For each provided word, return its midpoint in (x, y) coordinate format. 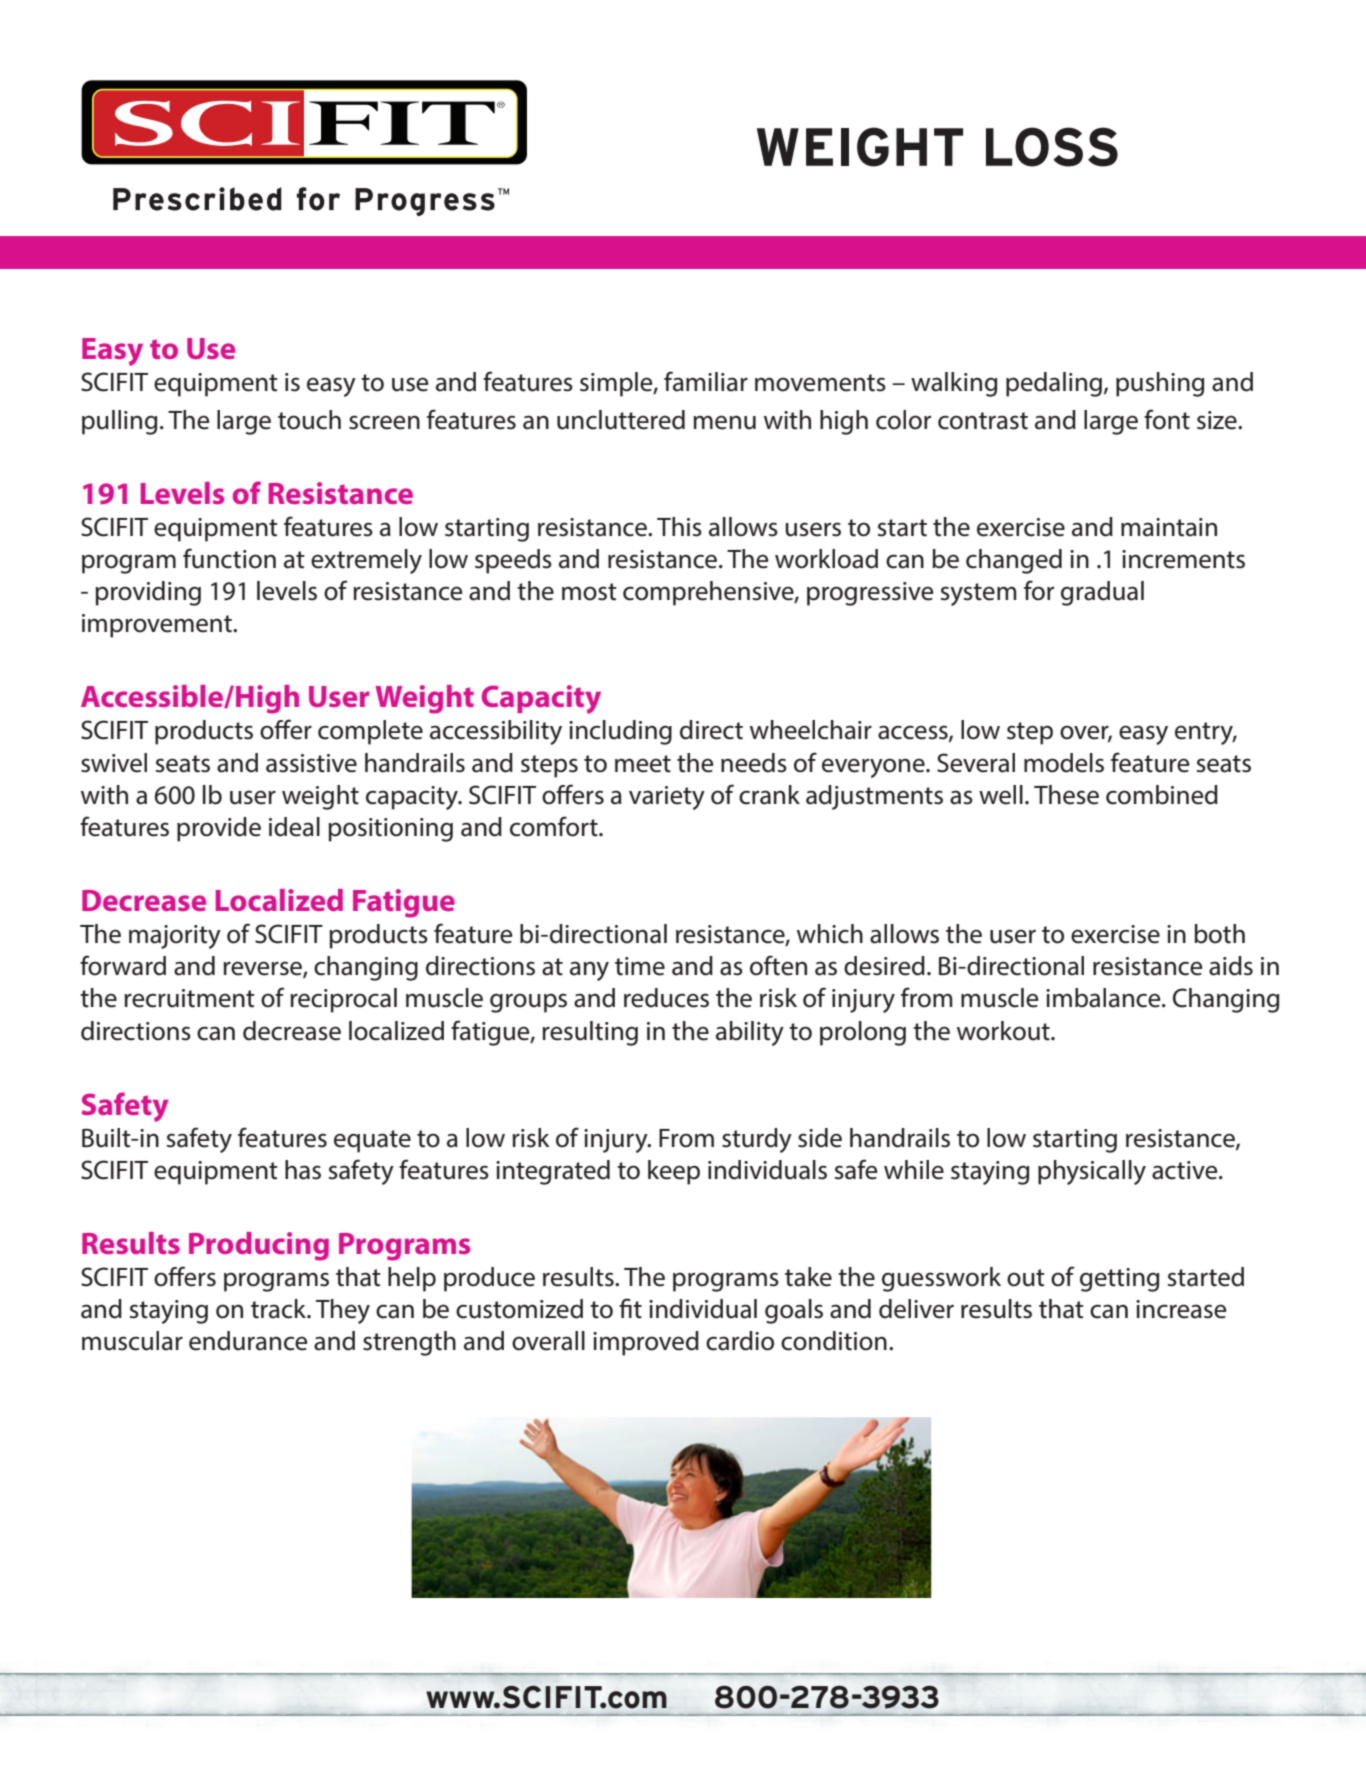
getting (1119, 1280)
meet (643, 764)
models (1064, 763)
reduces (666, 998)
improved (646, 1343)
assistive (311, 763)
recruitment (189, 998)
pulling (119, 422)
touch (309, 420)
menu (724, 422)
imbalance (1104, 998)
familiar (706, 381)
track (279, 1309)
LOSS (1052, 147)
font (1167, 419)
